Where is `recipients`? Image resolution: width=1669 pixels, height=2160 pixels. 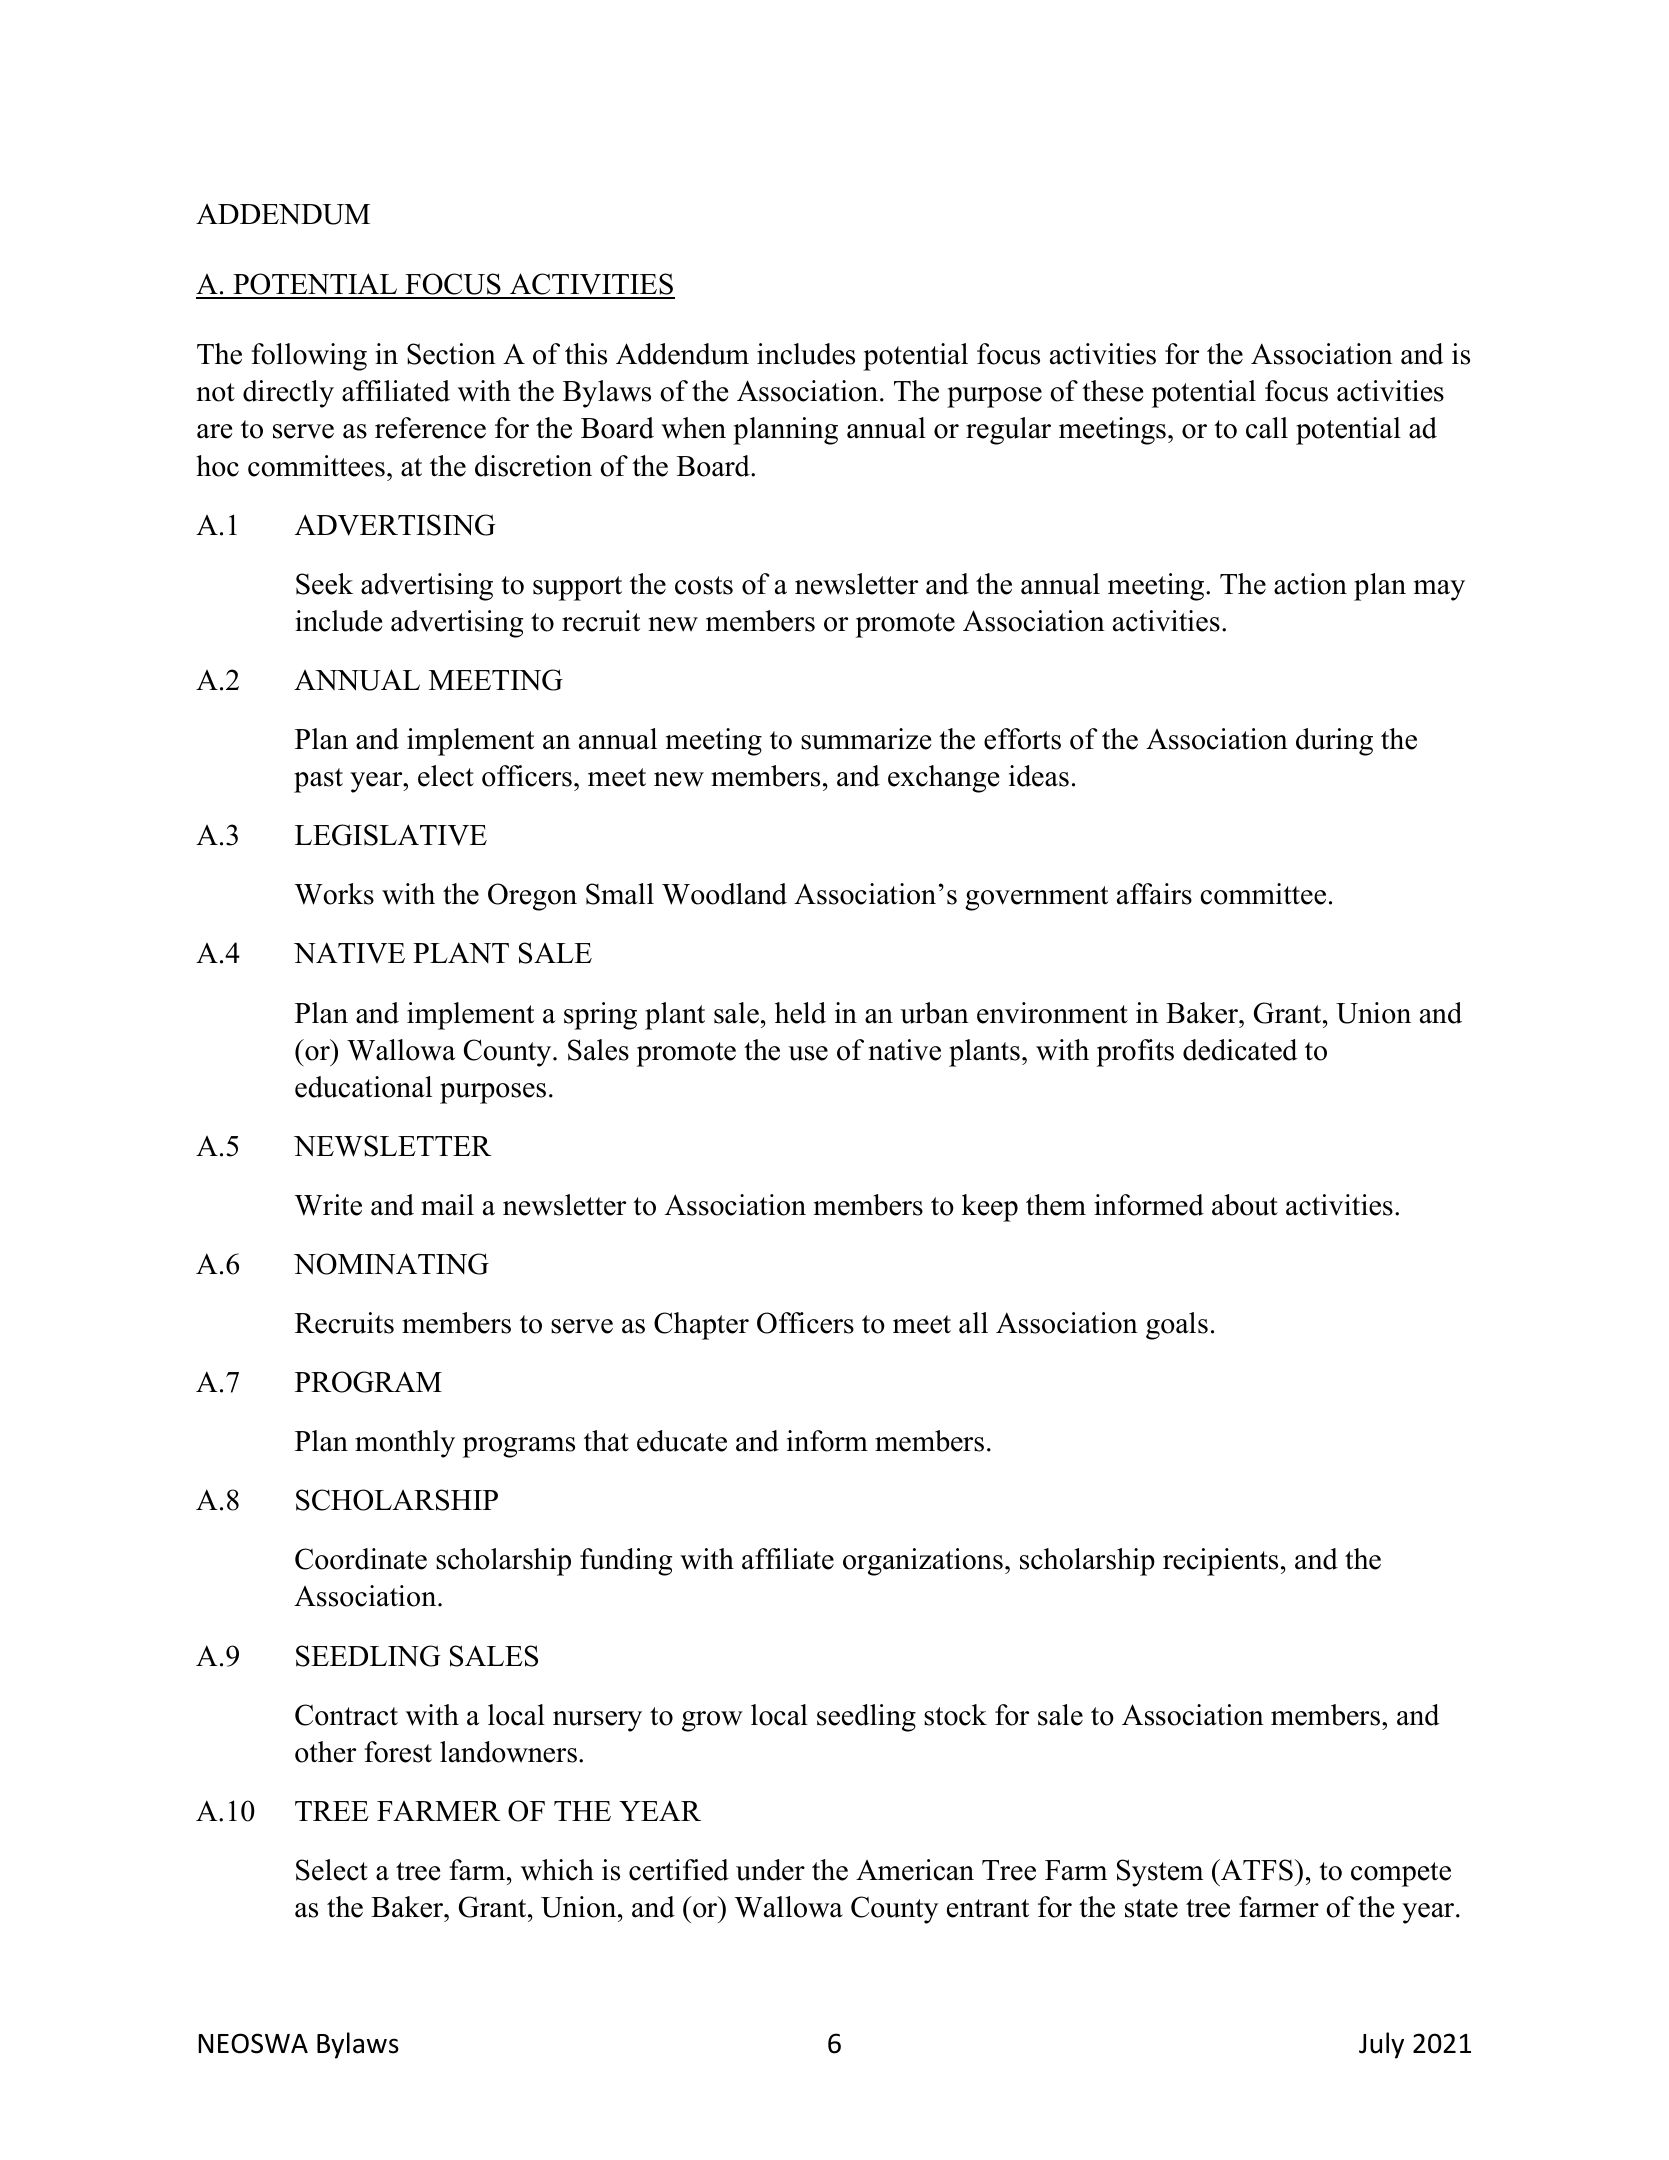
recipients is located at coordinates (1220, 1562).
